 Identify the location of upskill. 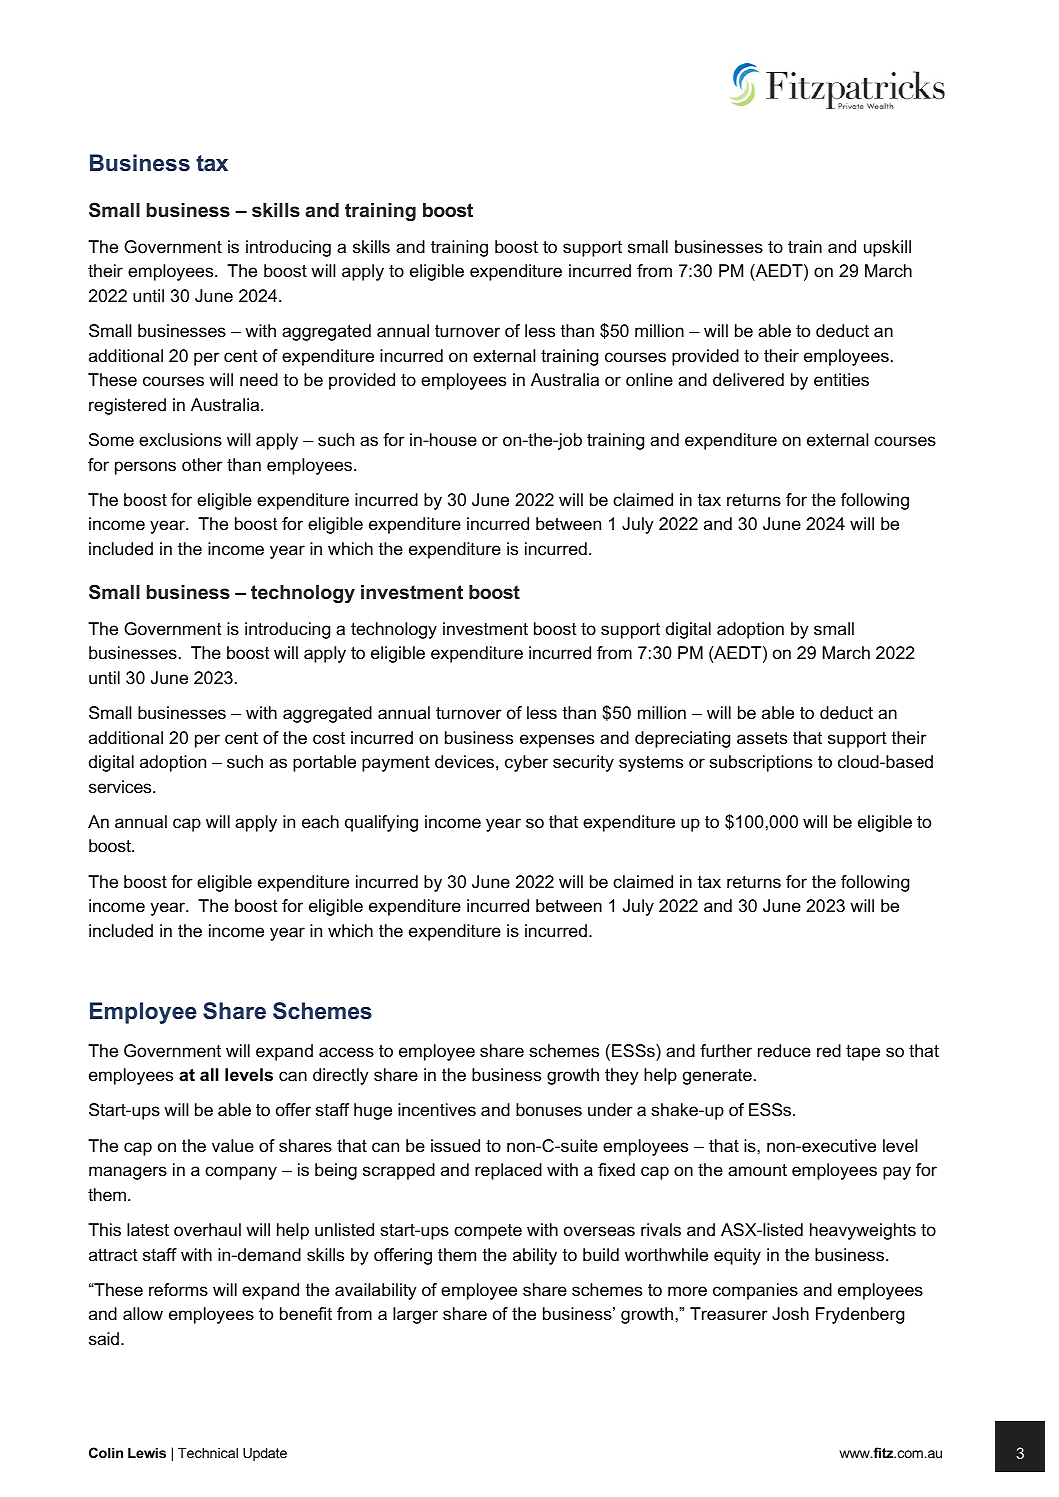
(887, 248).
